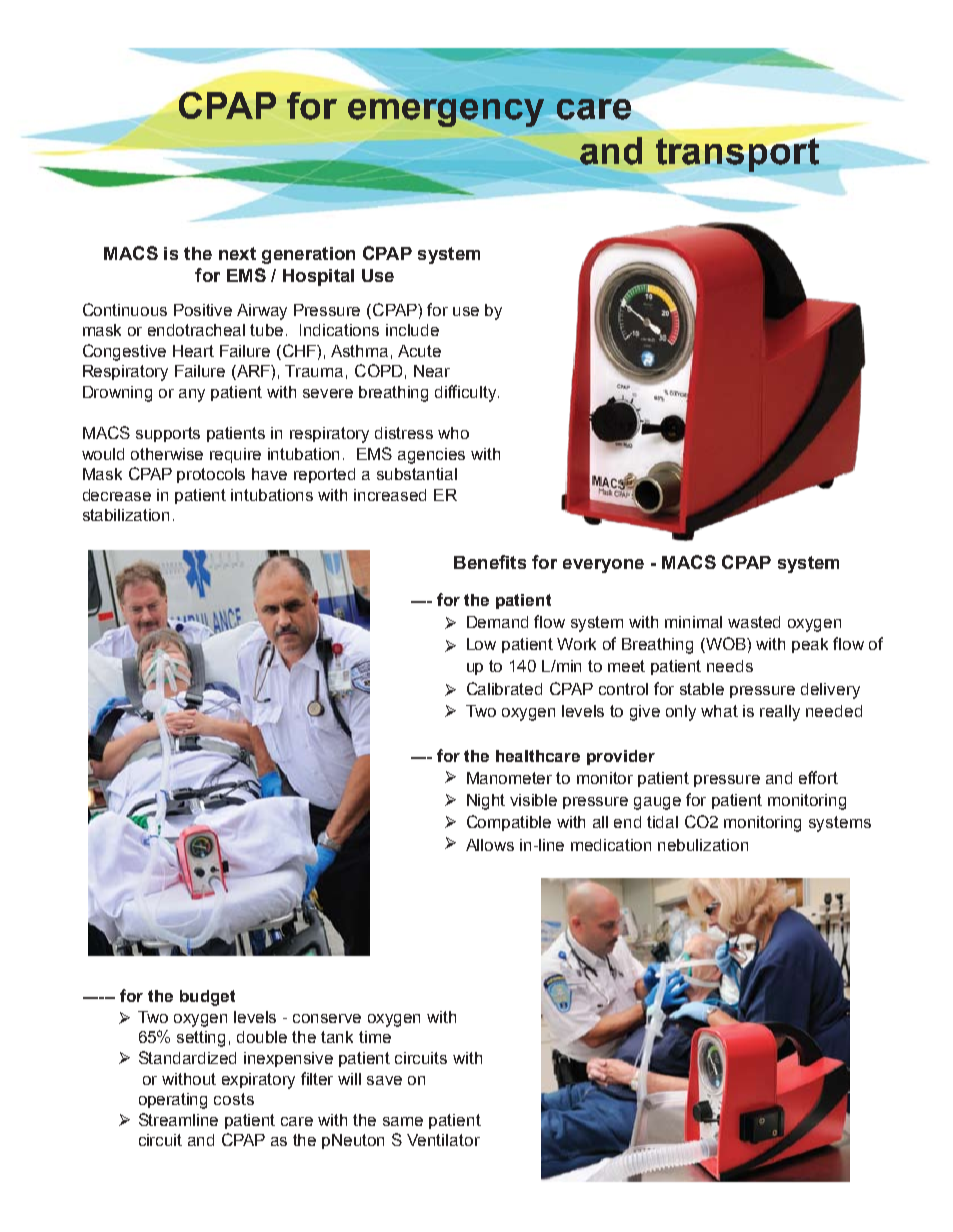  Describe the element at coordinates (490, 845) in the screenshot. I see `Allows` at that location.
